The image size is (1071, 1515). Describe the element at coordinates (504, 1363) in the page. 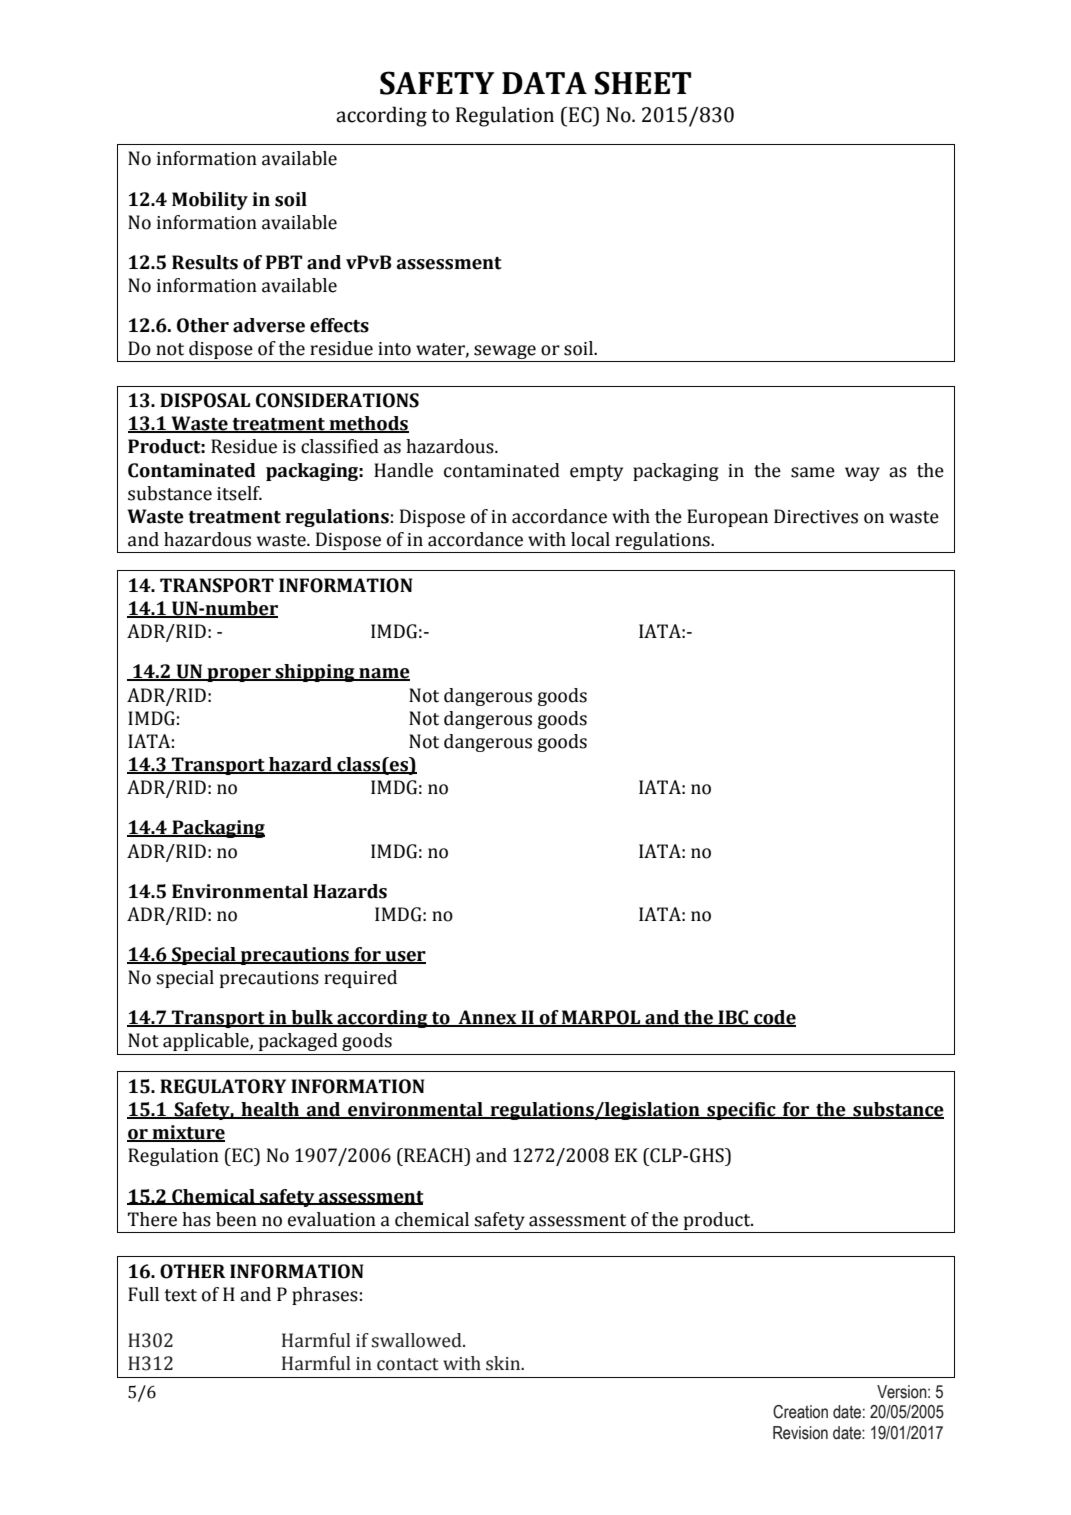

I see `skin` at that location.
